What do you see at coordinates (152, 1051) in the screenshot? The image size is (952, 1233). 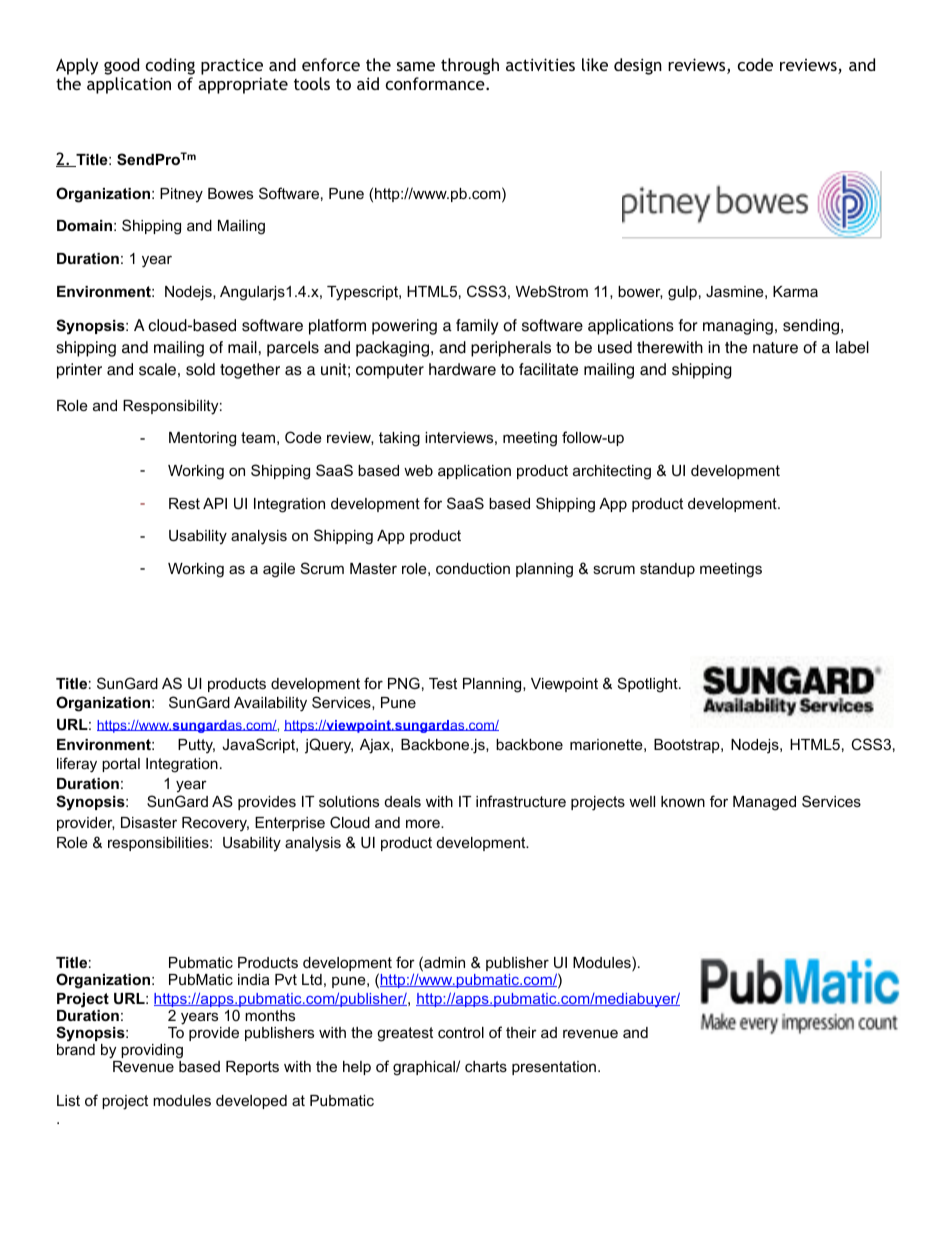 I see `providing` at bounding box center [152, 1051].
